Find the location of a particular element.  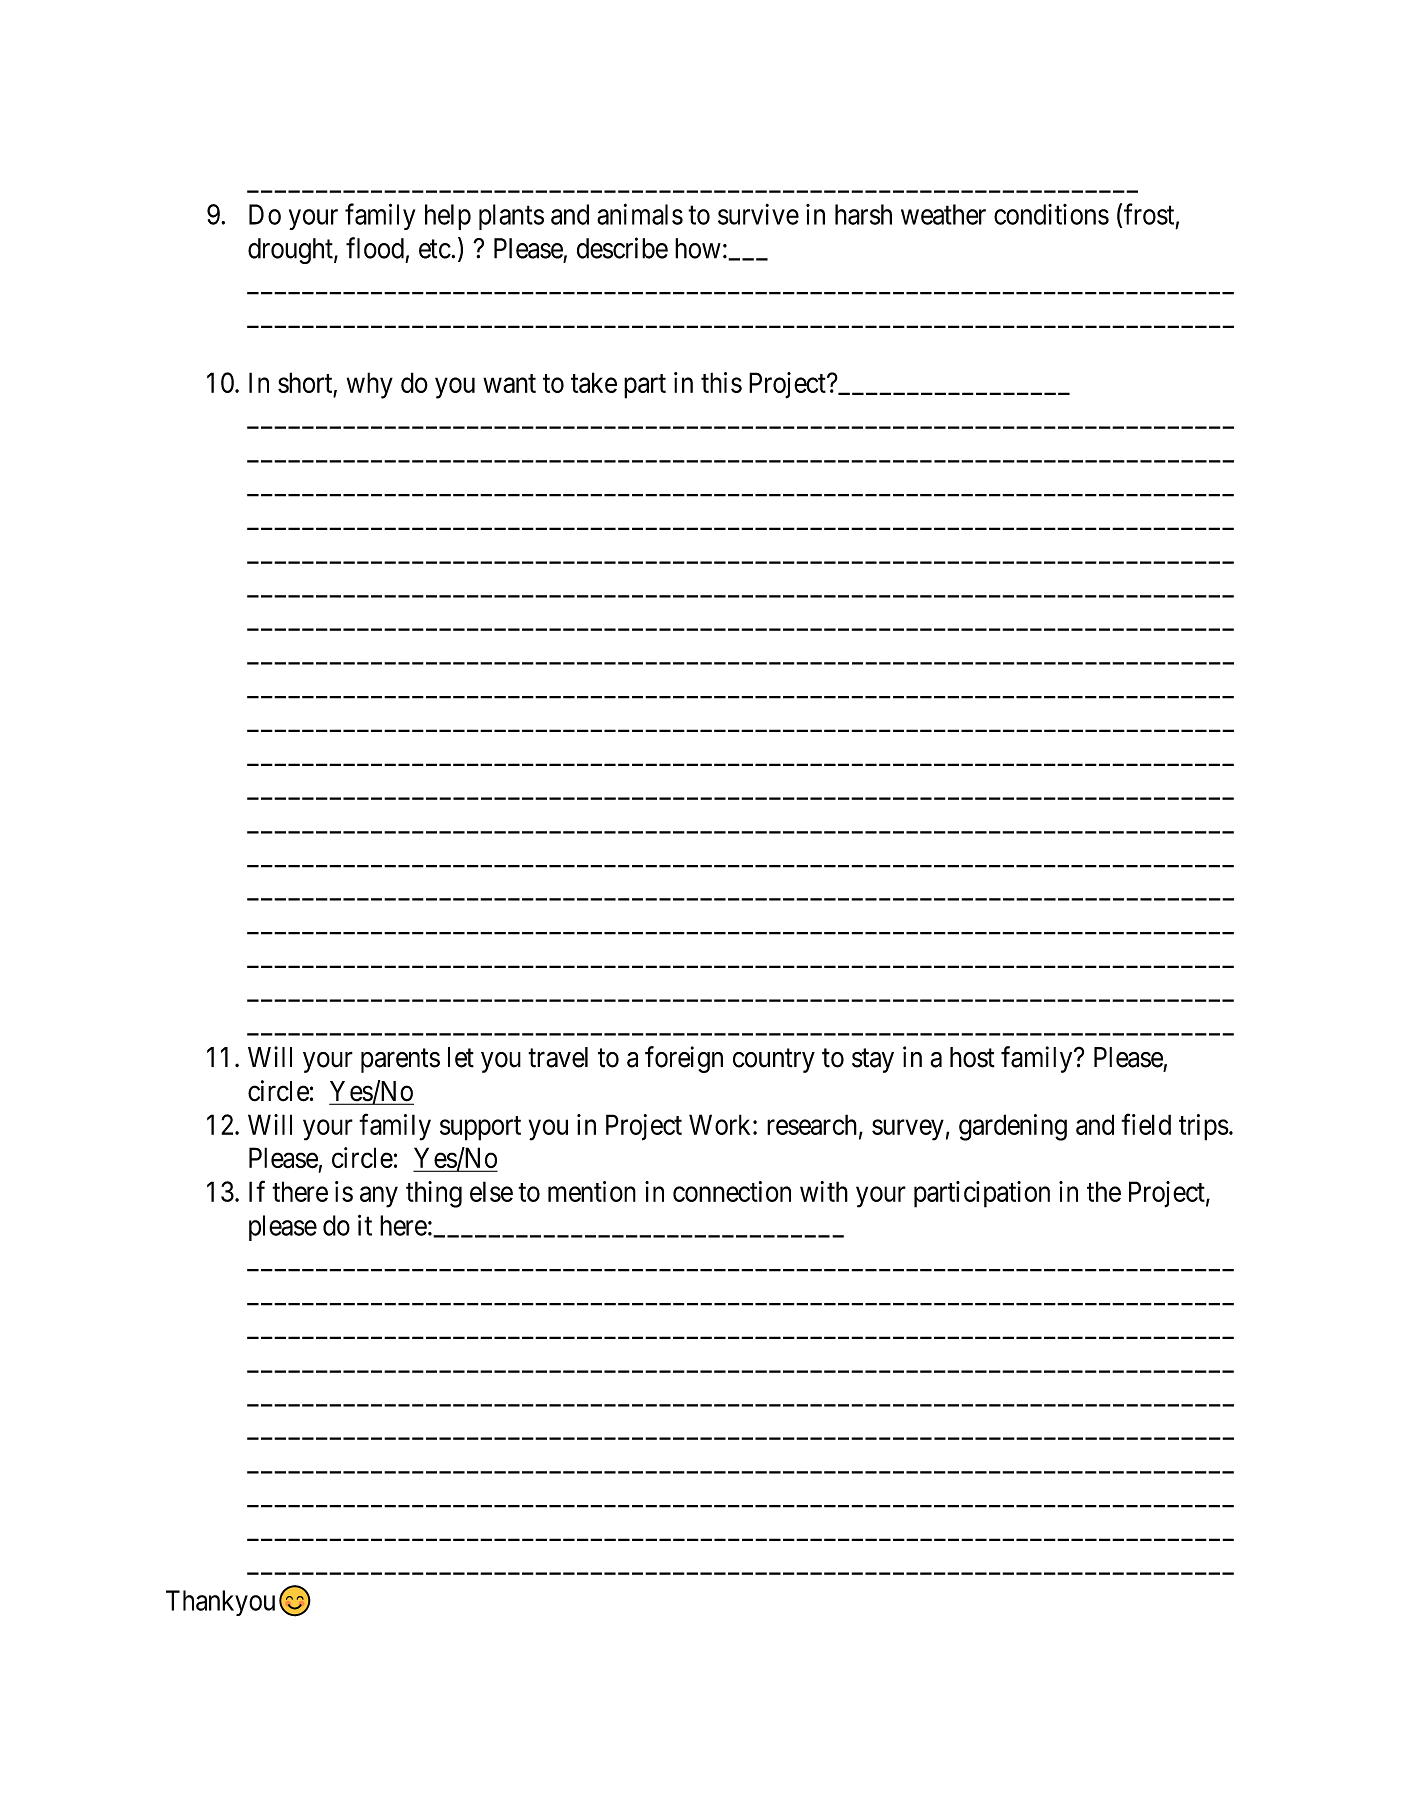

host is located at coordinates (972, 1057).
